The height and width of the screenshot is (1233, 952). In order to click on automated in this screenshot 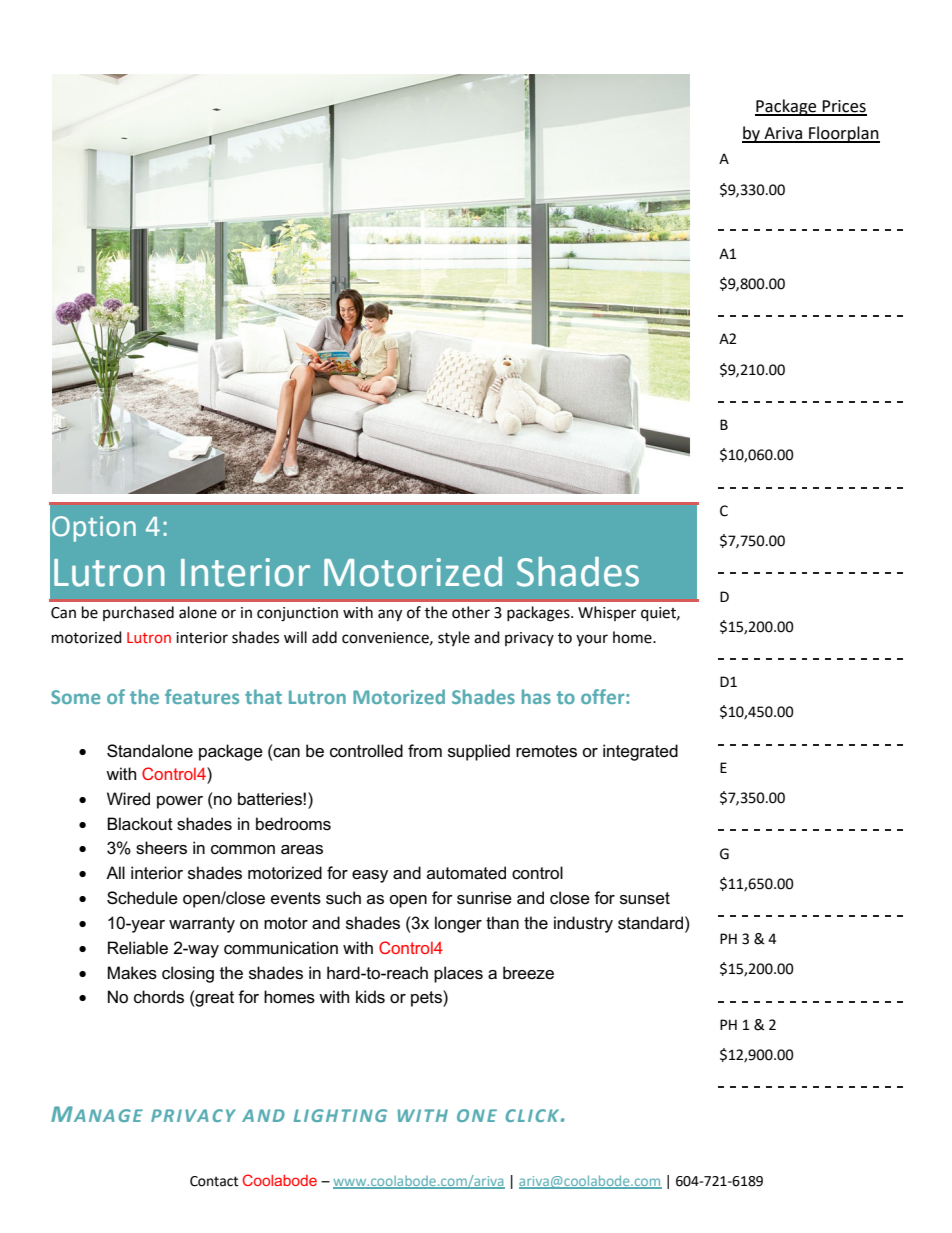, I will do `click(466, 873)`.
